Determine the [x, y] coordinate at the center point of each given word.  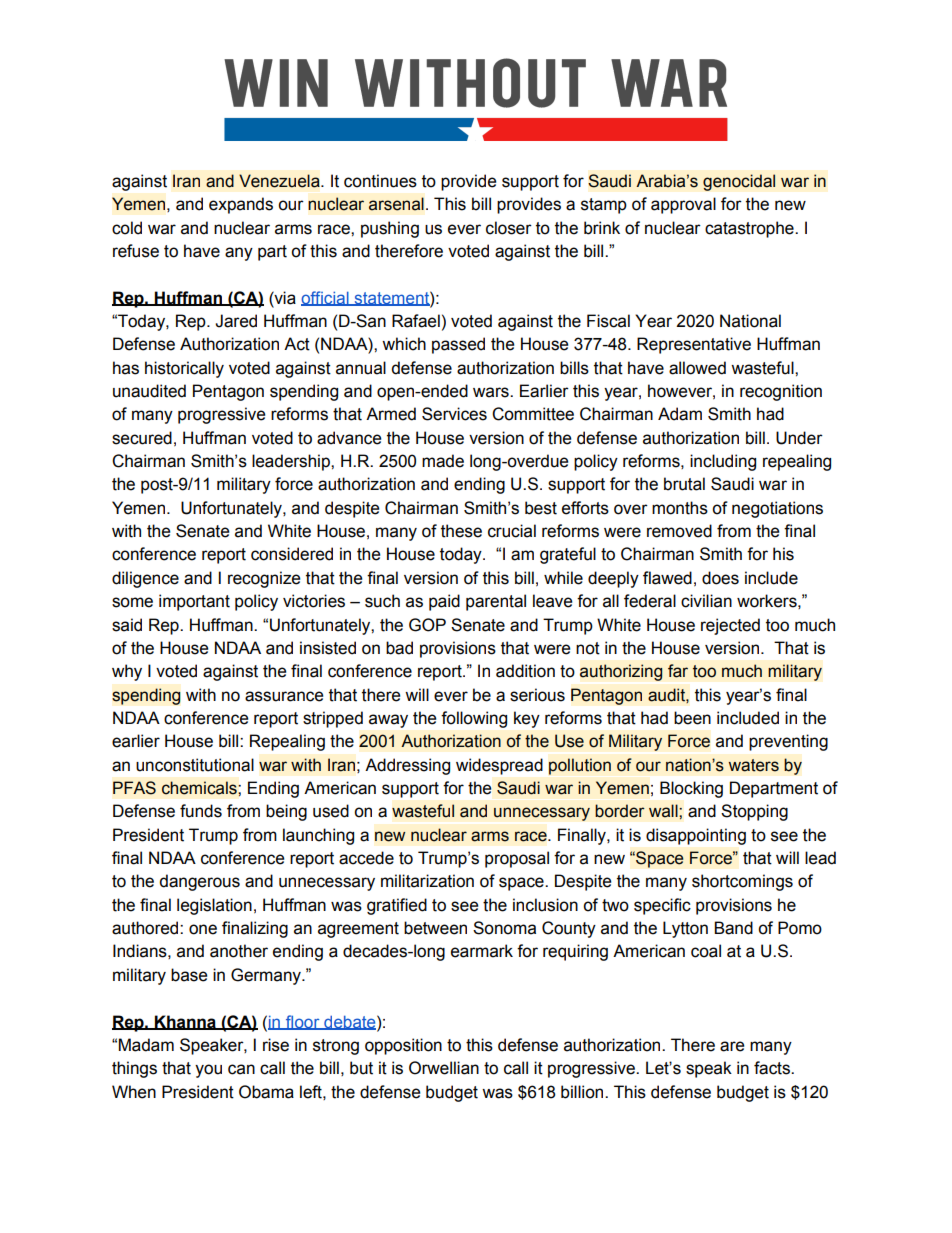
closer [509, 228]
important [194, 602]
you [208, 1071]
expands [241, 205]
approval [683, 205]
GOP [427, 625]
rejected [730, 626]
